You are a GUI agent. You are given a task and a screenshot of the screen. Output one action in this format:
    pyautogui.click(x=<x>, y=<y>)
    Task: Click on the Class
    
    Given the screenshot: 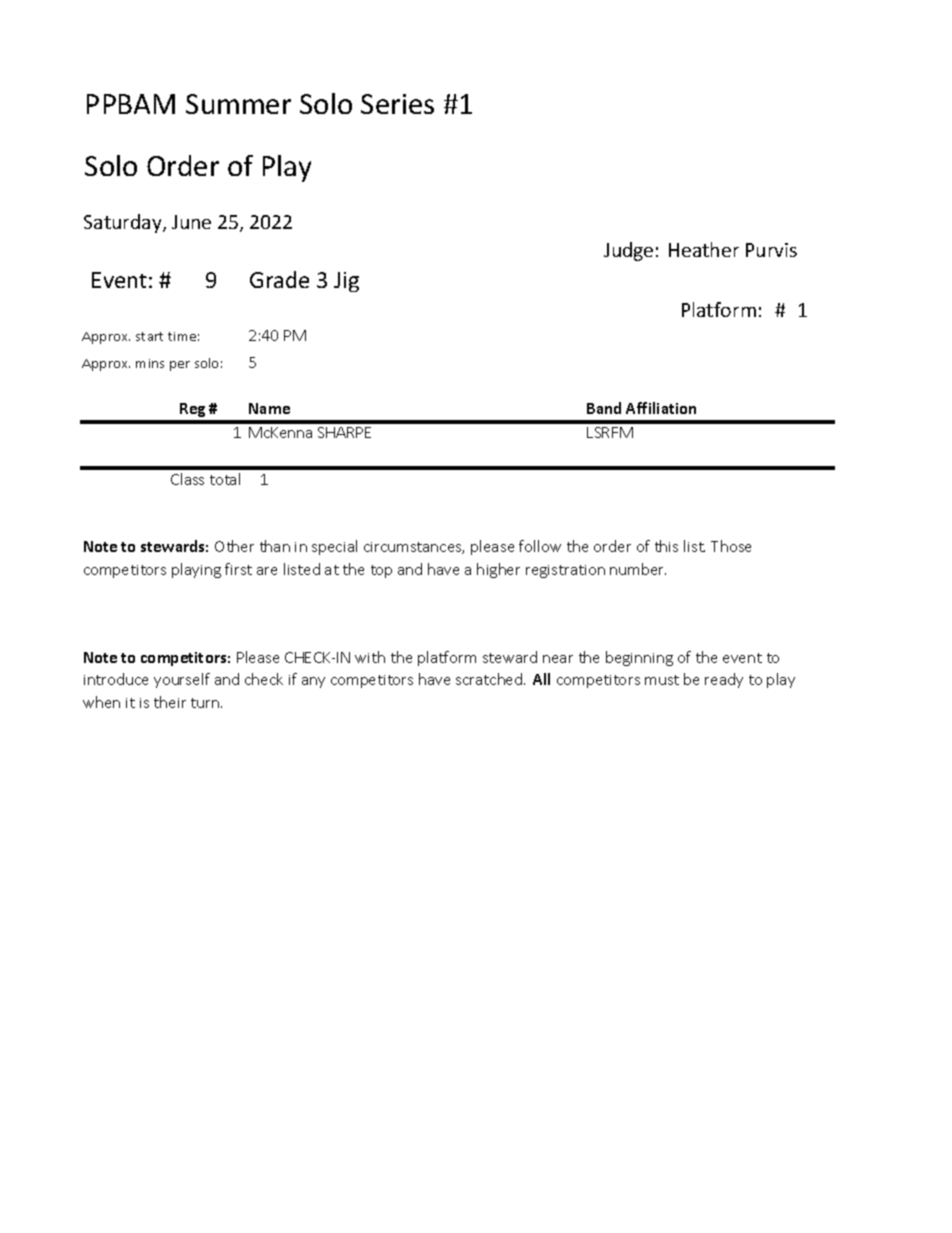 What is the action you would take?
    pyautogui.click(x=187, y=479)
